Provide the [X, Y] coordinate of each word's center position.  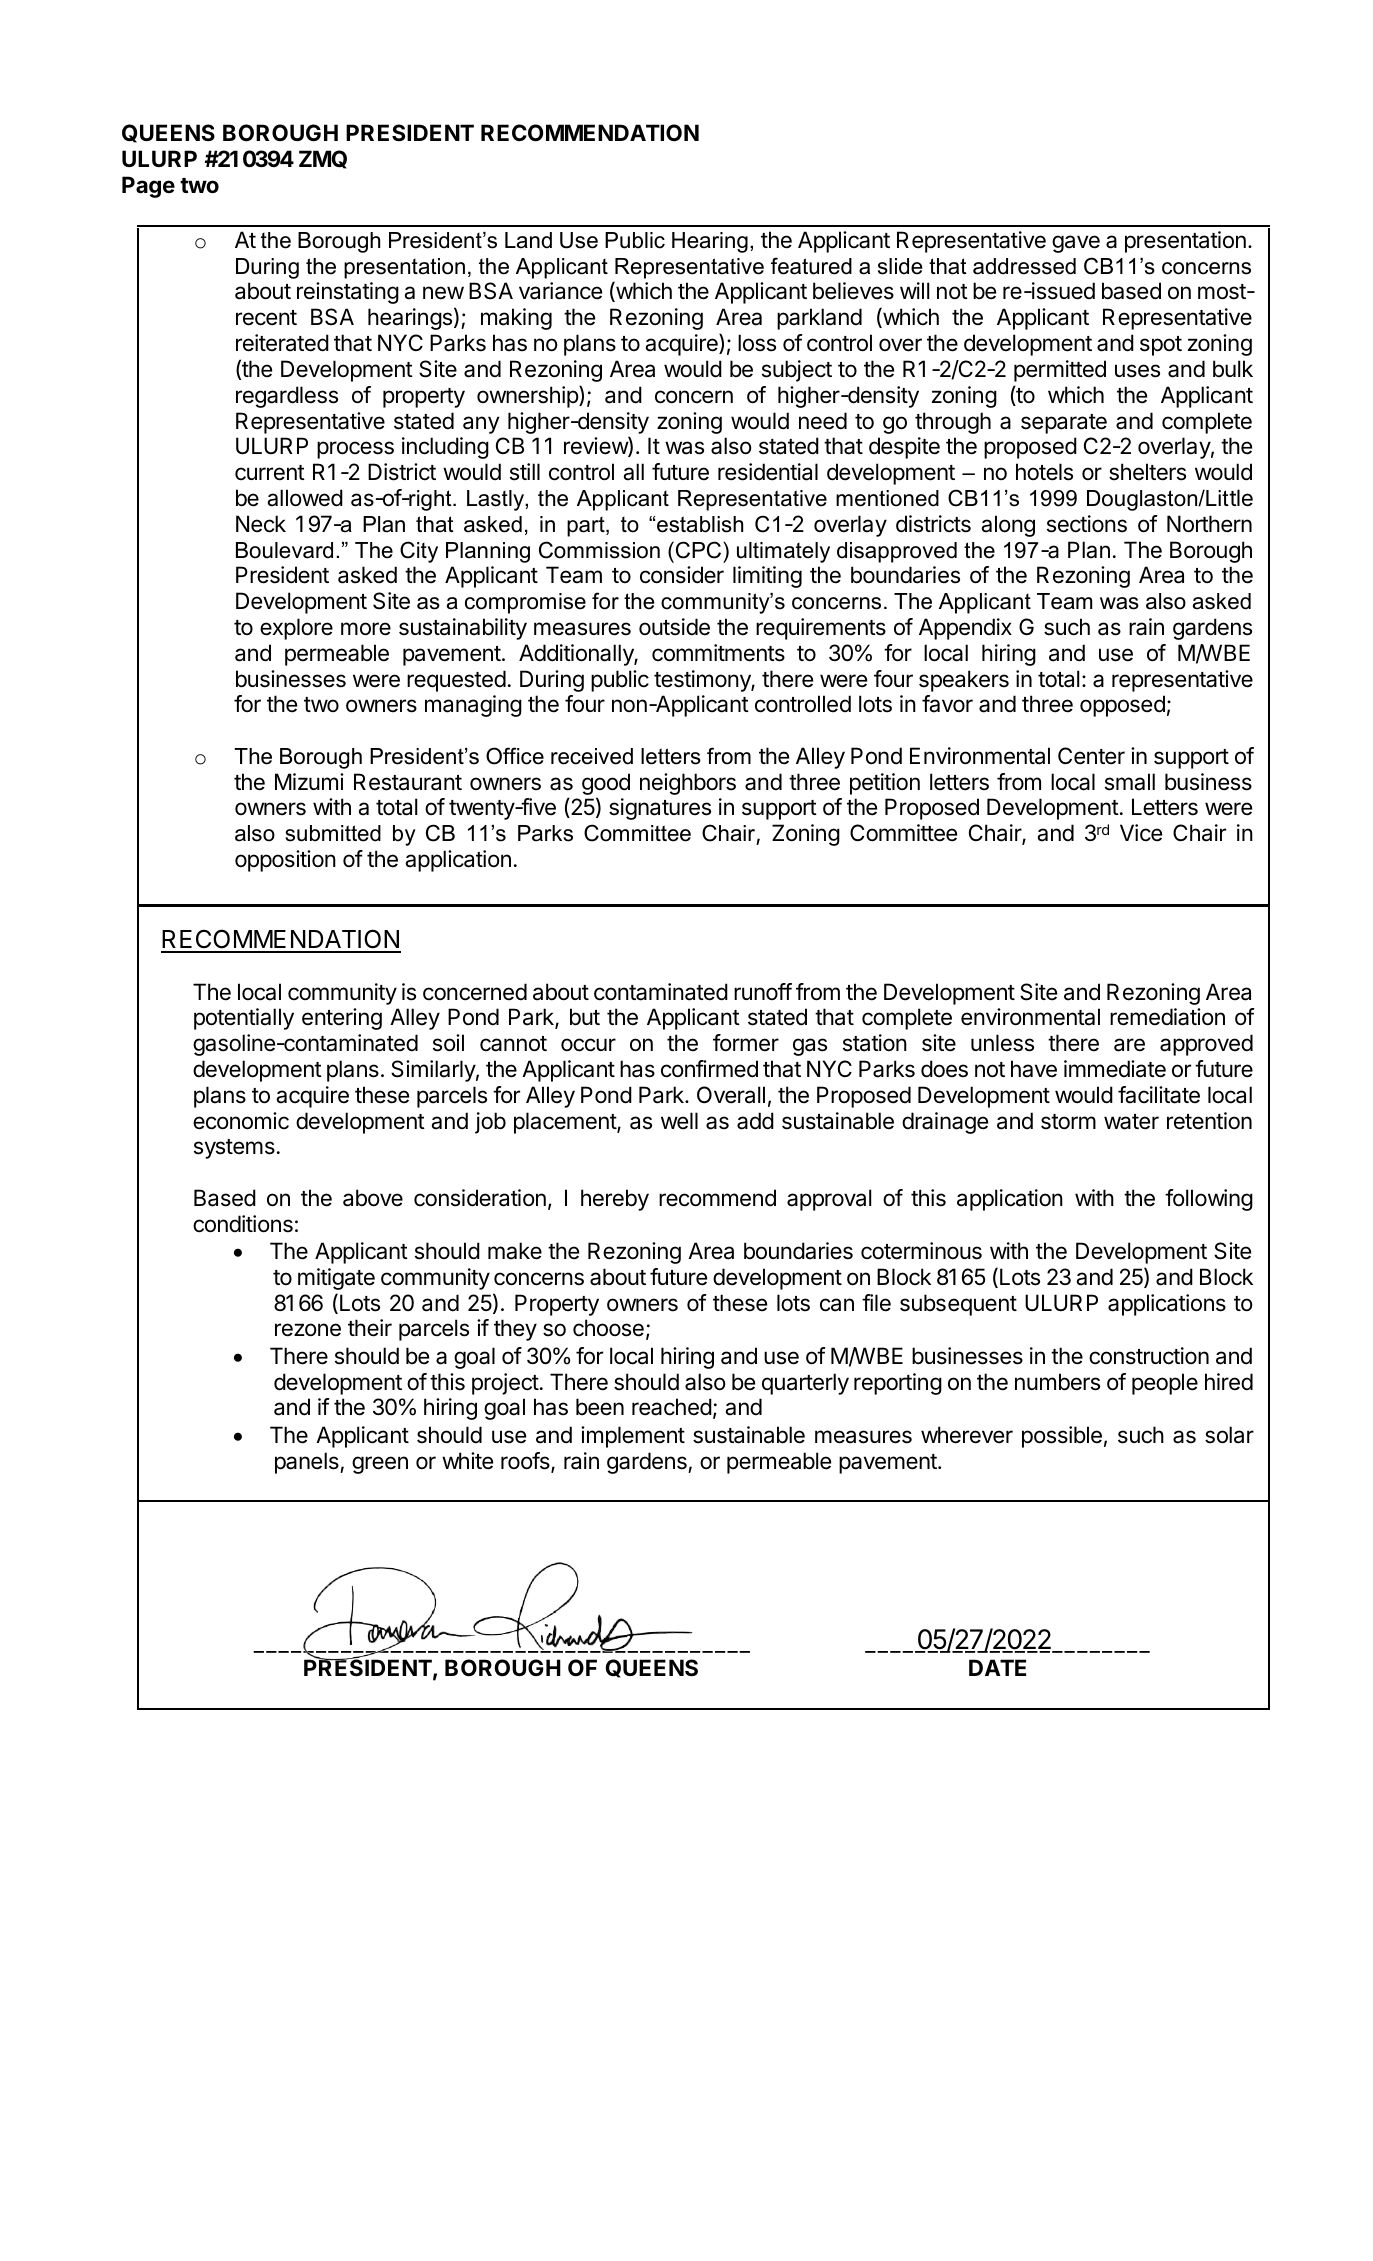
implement [633, 1437]
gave [1076, 244]
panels [308, 1463]
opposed [1122, 706]
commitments [718, 653]
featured [811, 266]
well [679, 1121]
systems [234, 1149]
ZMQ [323, 159]
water [1131, 1122]
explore [296, 629]
